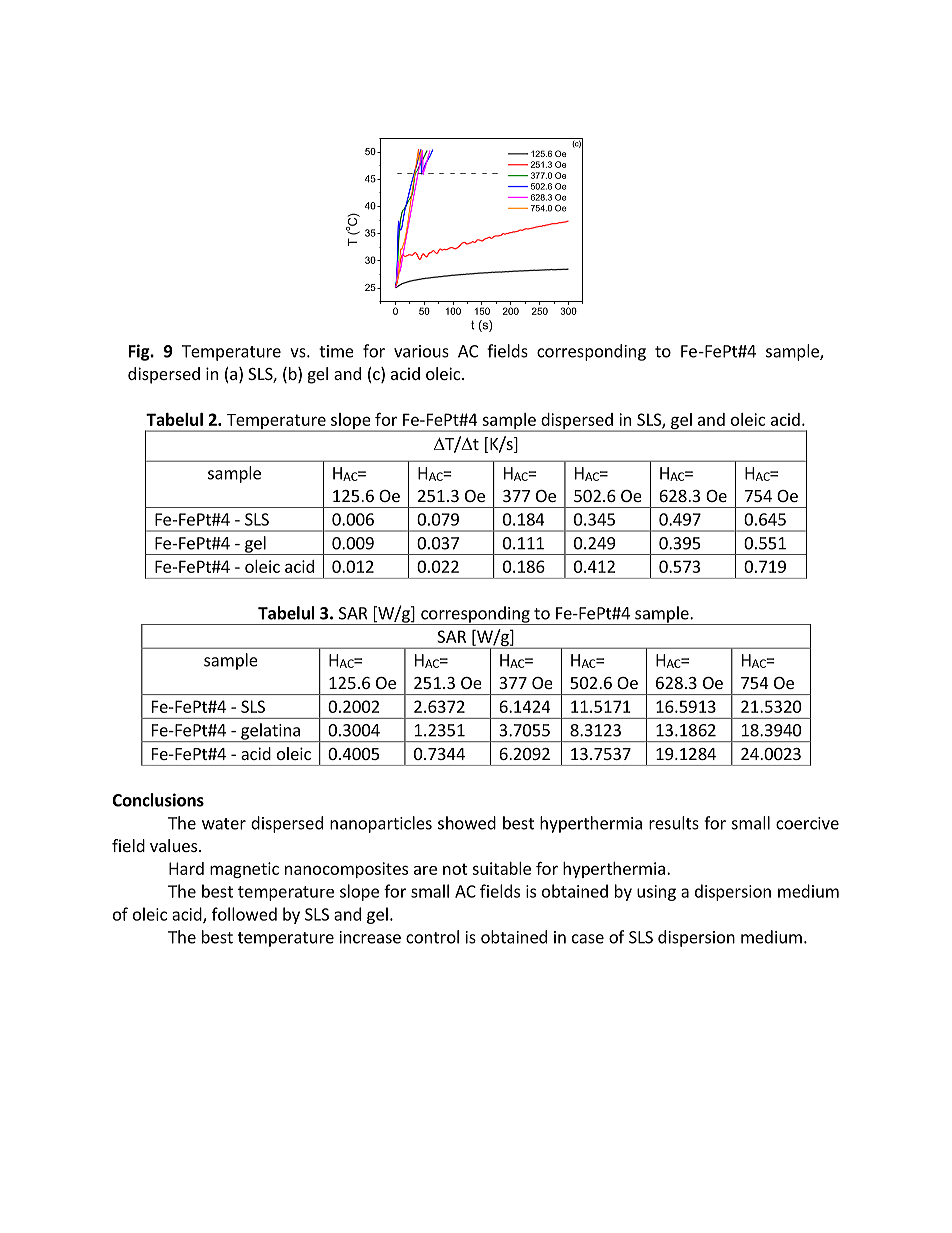 This document has height=1233, width=952. I want to click on time, so click(336, 351).
